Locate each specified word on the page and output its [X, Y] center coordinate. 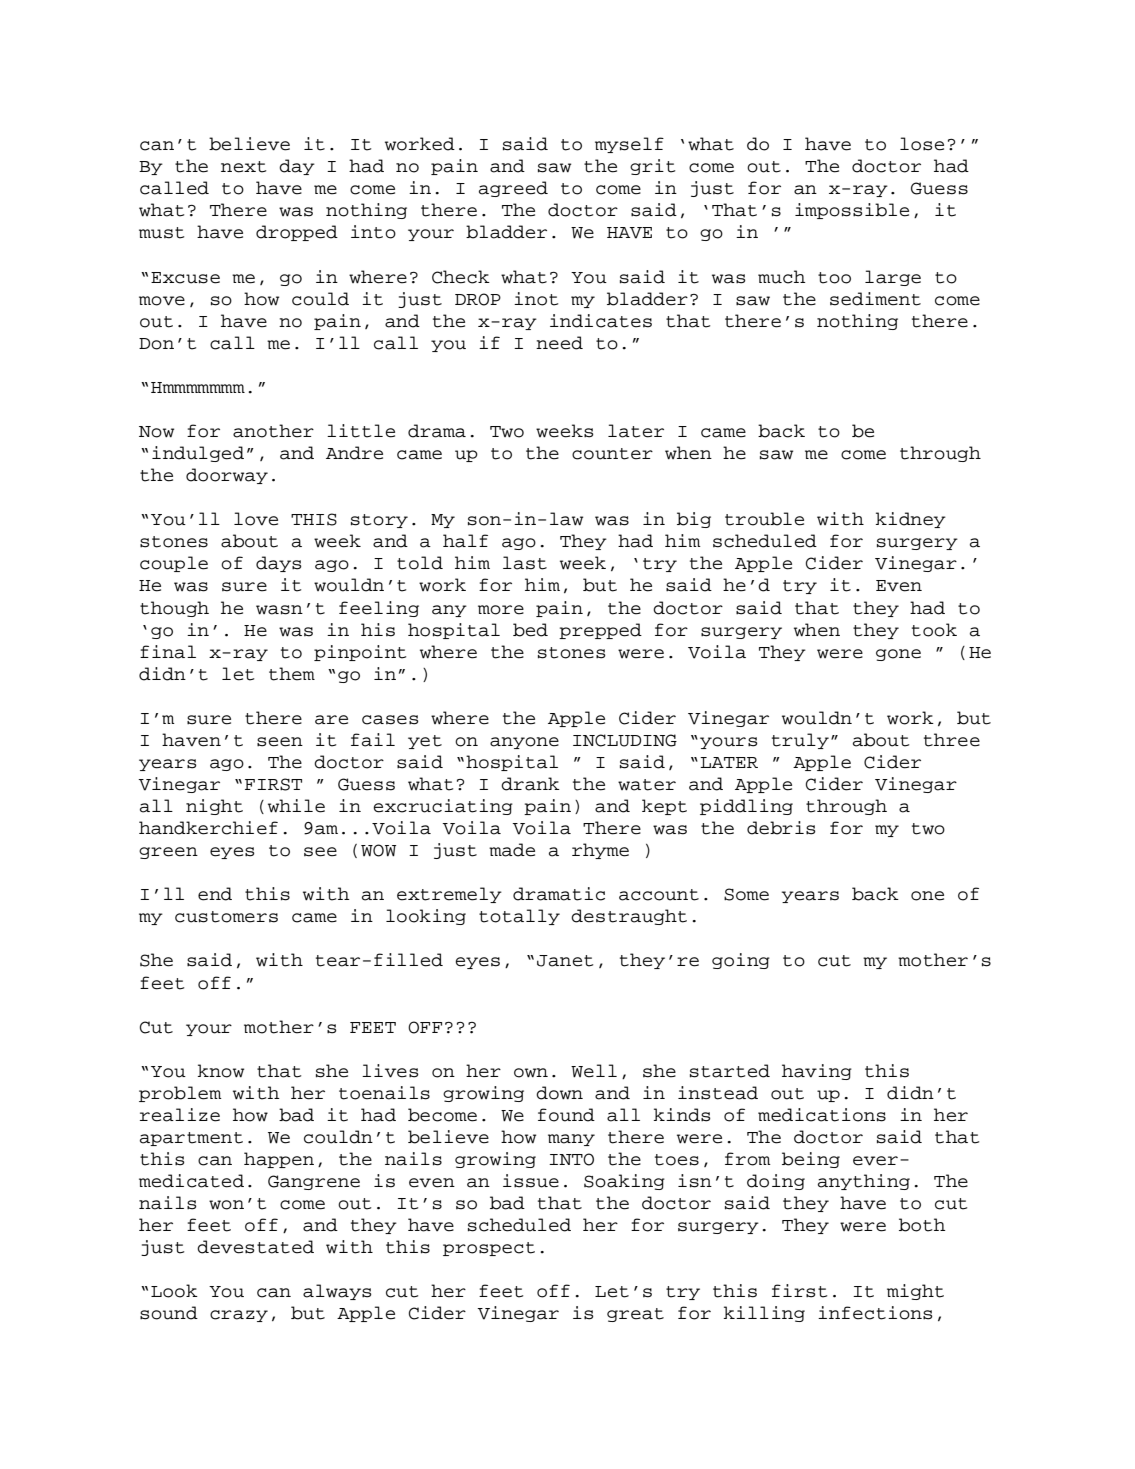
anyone [524, 743]
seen [280, 742]
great [635, 1315]
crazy [239, 1316]
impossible [852, 211]
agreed [513, 189]
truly [800, 741]
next [243, 167]
